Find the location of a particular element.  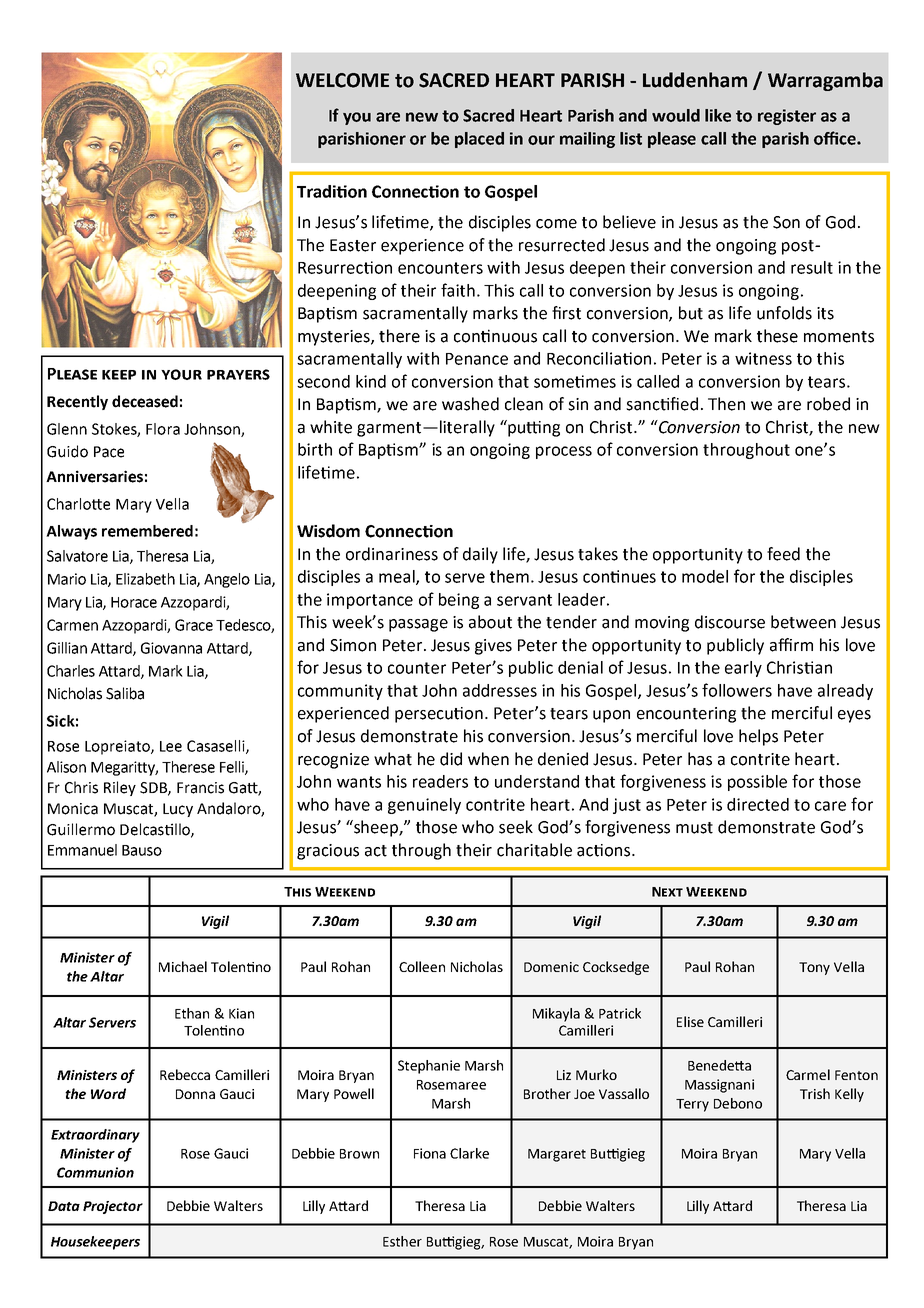

Tradition is located at coordinates (332, 191).
